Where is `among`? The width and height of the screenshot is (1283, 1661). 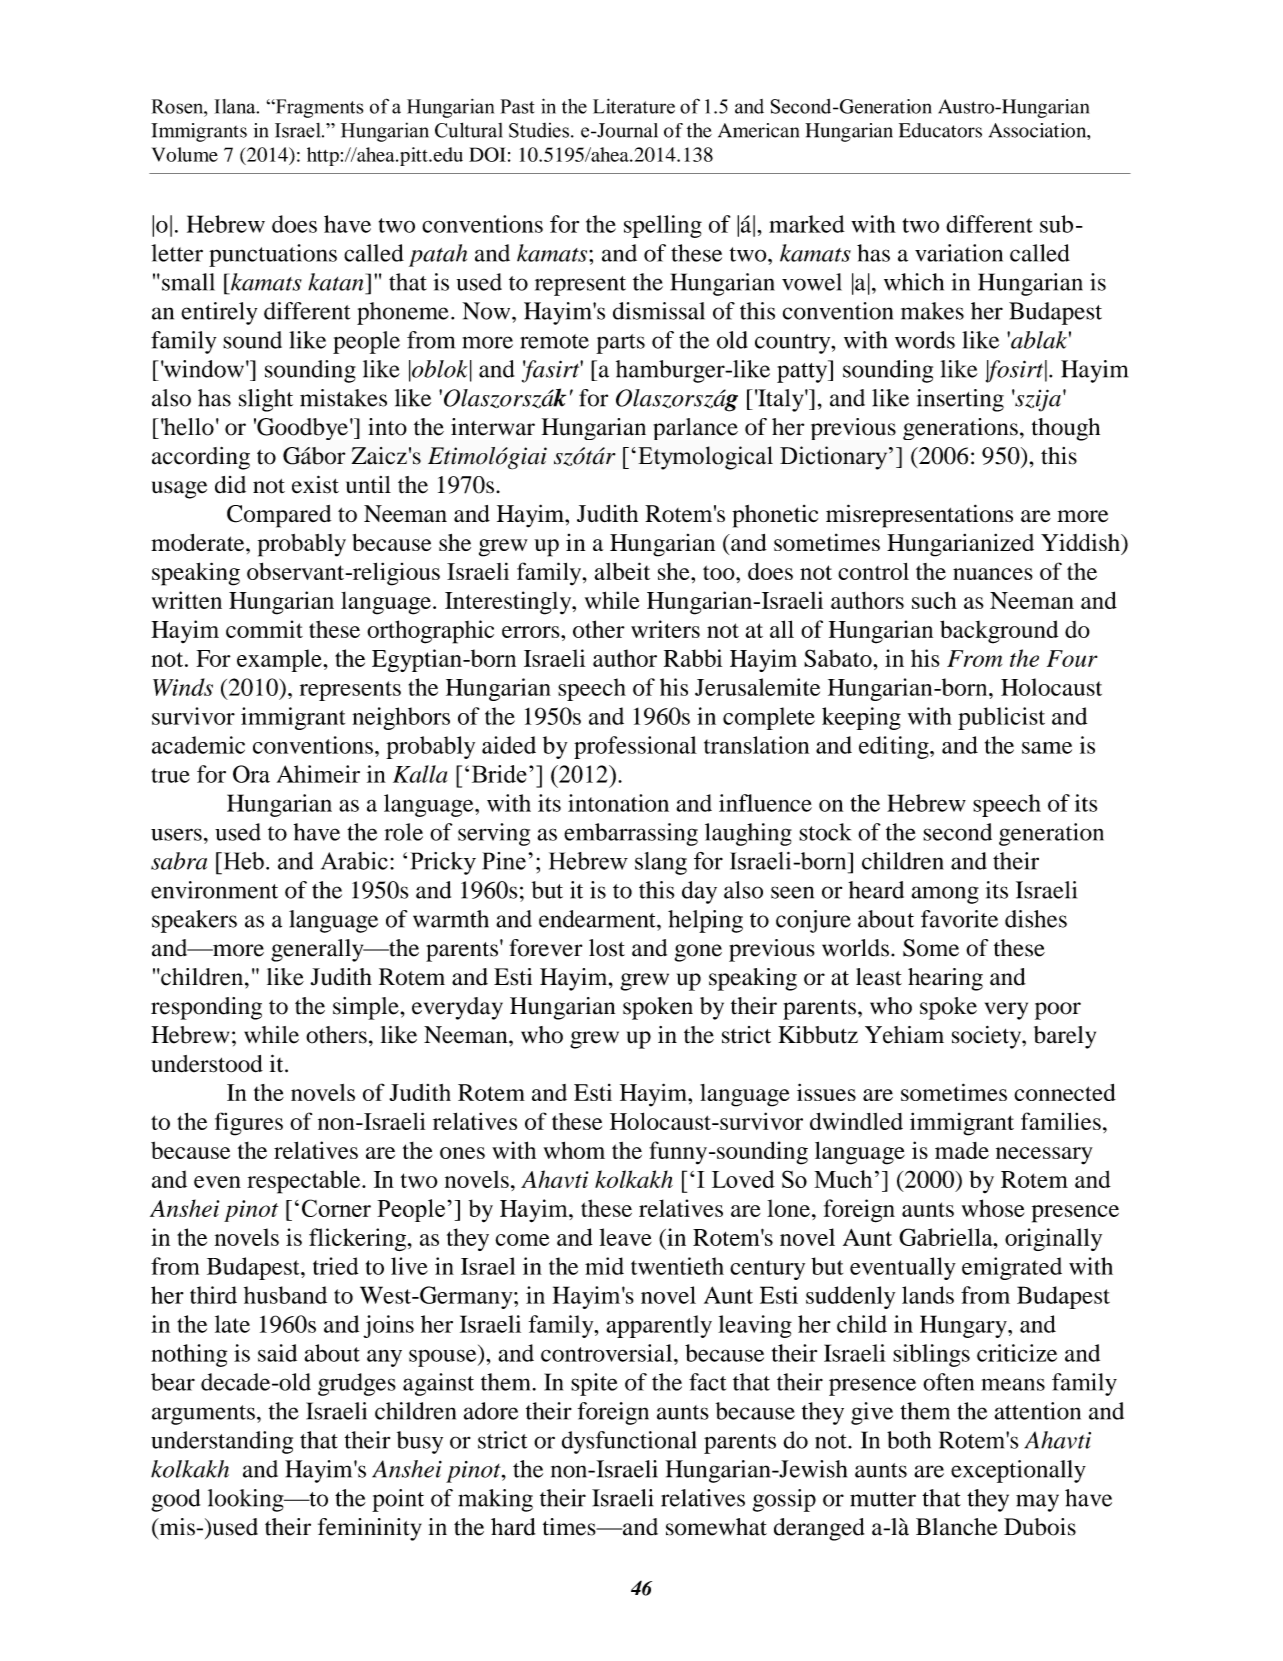
among is located at coordinates (945, 895).
